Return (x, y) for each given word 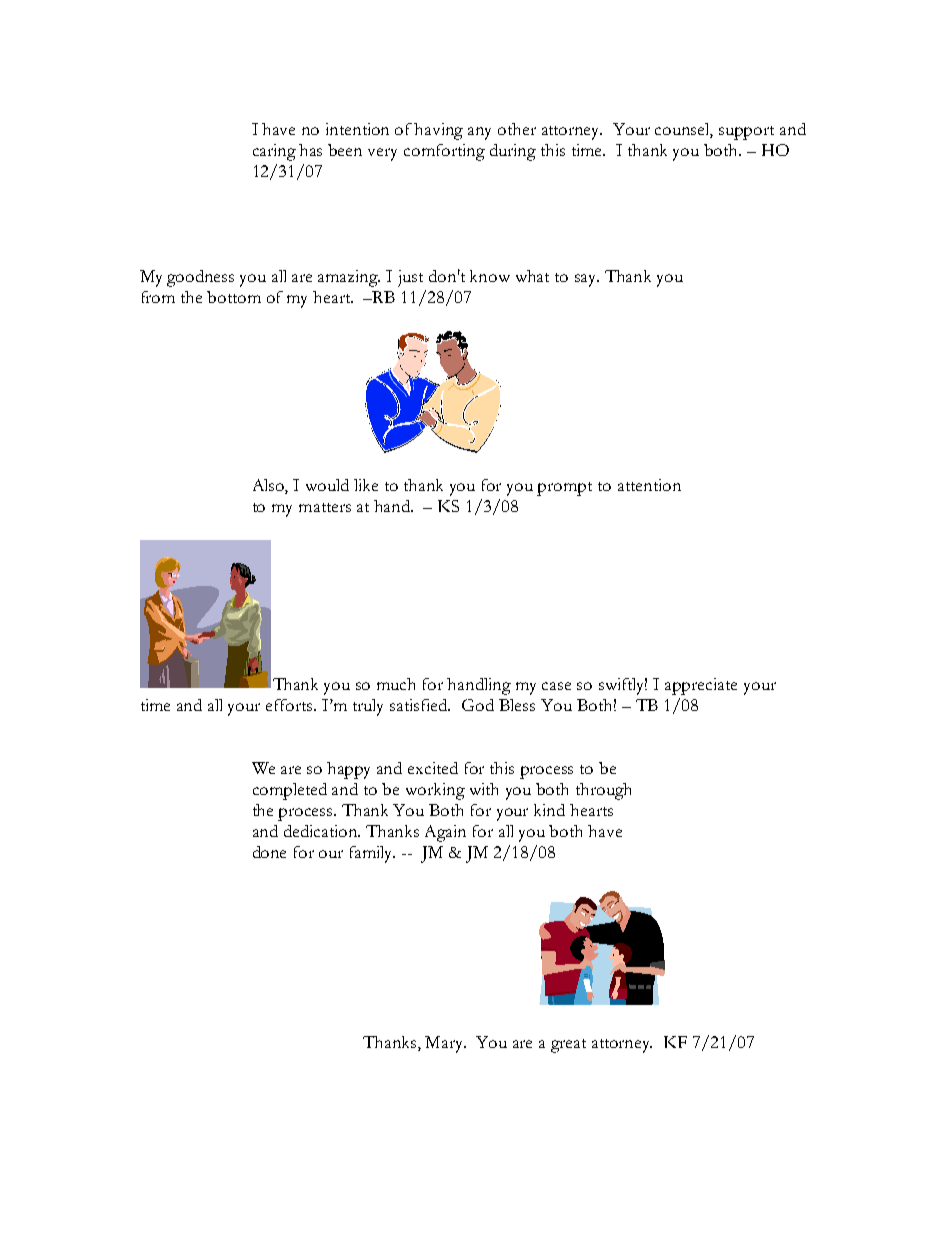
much (396, 684)
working (435, 791)
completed (290, 791)
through (603, 791)
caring (274, 152)
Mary (445, 1044)
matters (325, 507)
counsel (684, 130)
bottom (234, 297)
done (269, 852)
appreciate (701, 686)
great (568, 1046)
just (410, 278)
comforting (444, 152)
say (587, 280)
